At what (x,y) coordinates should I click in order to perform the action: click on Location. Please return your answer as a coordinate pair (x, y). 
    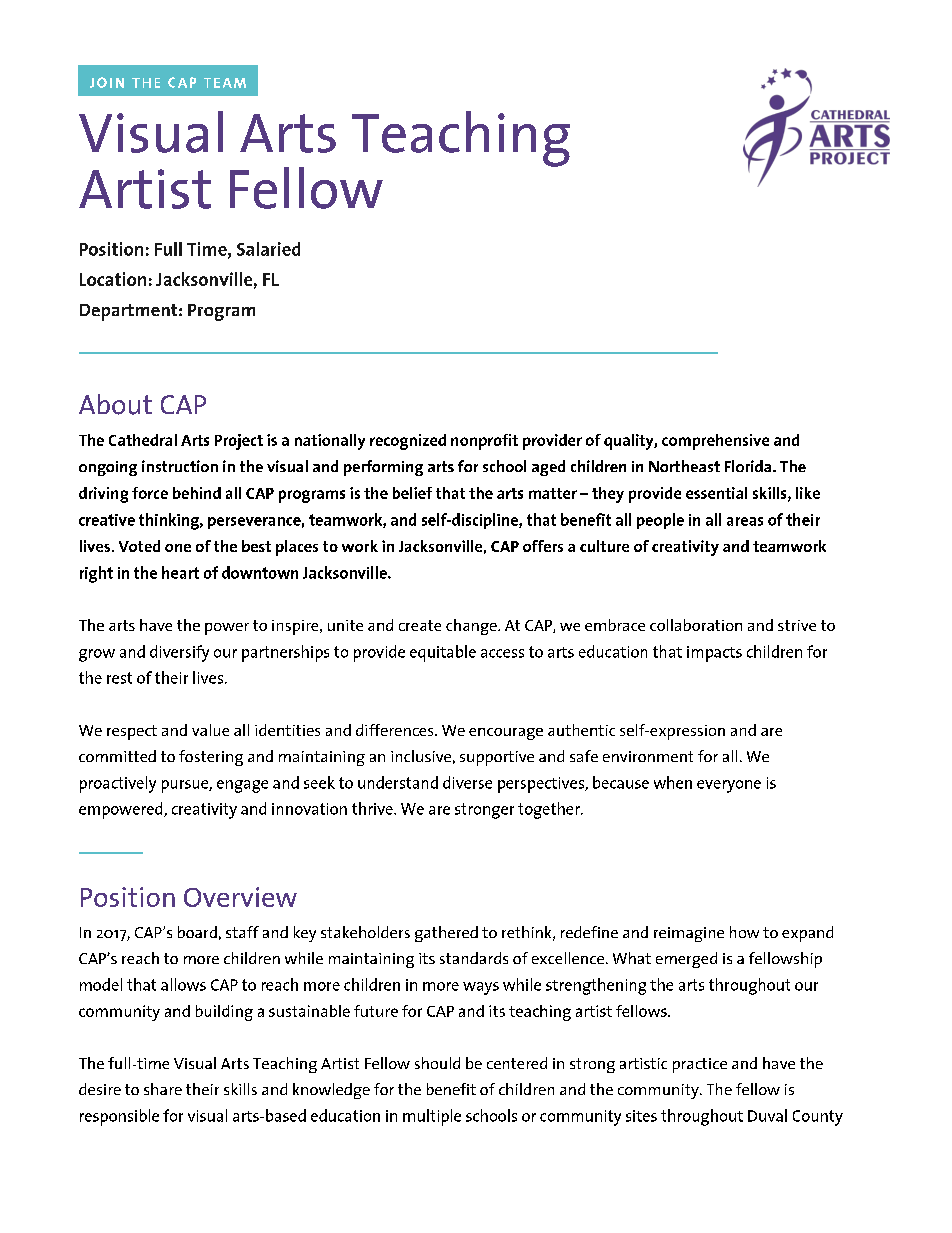
    Looking at the image, I should click on (113, 279).
